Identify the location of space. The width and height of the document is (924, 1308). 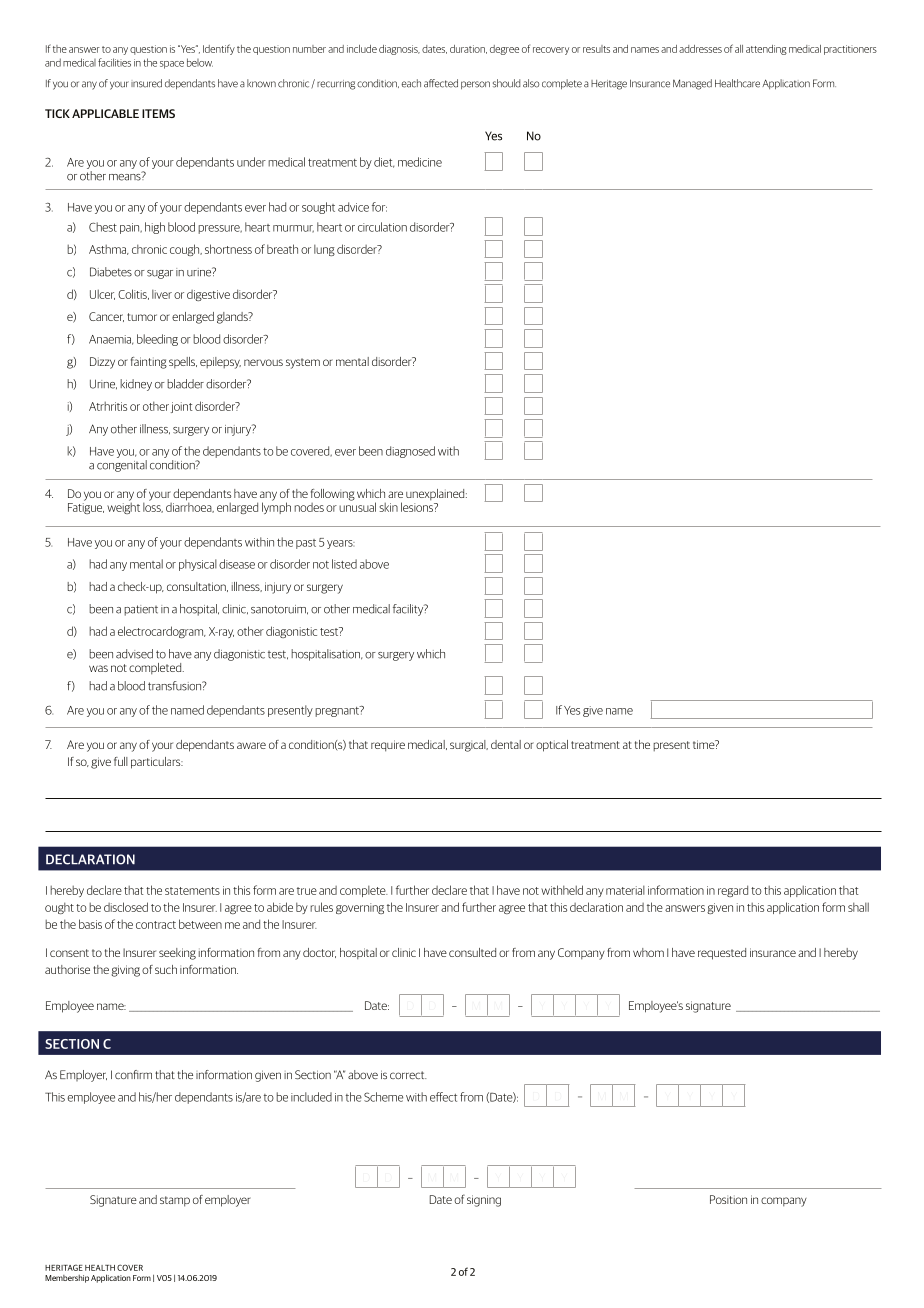
(172, 65).
